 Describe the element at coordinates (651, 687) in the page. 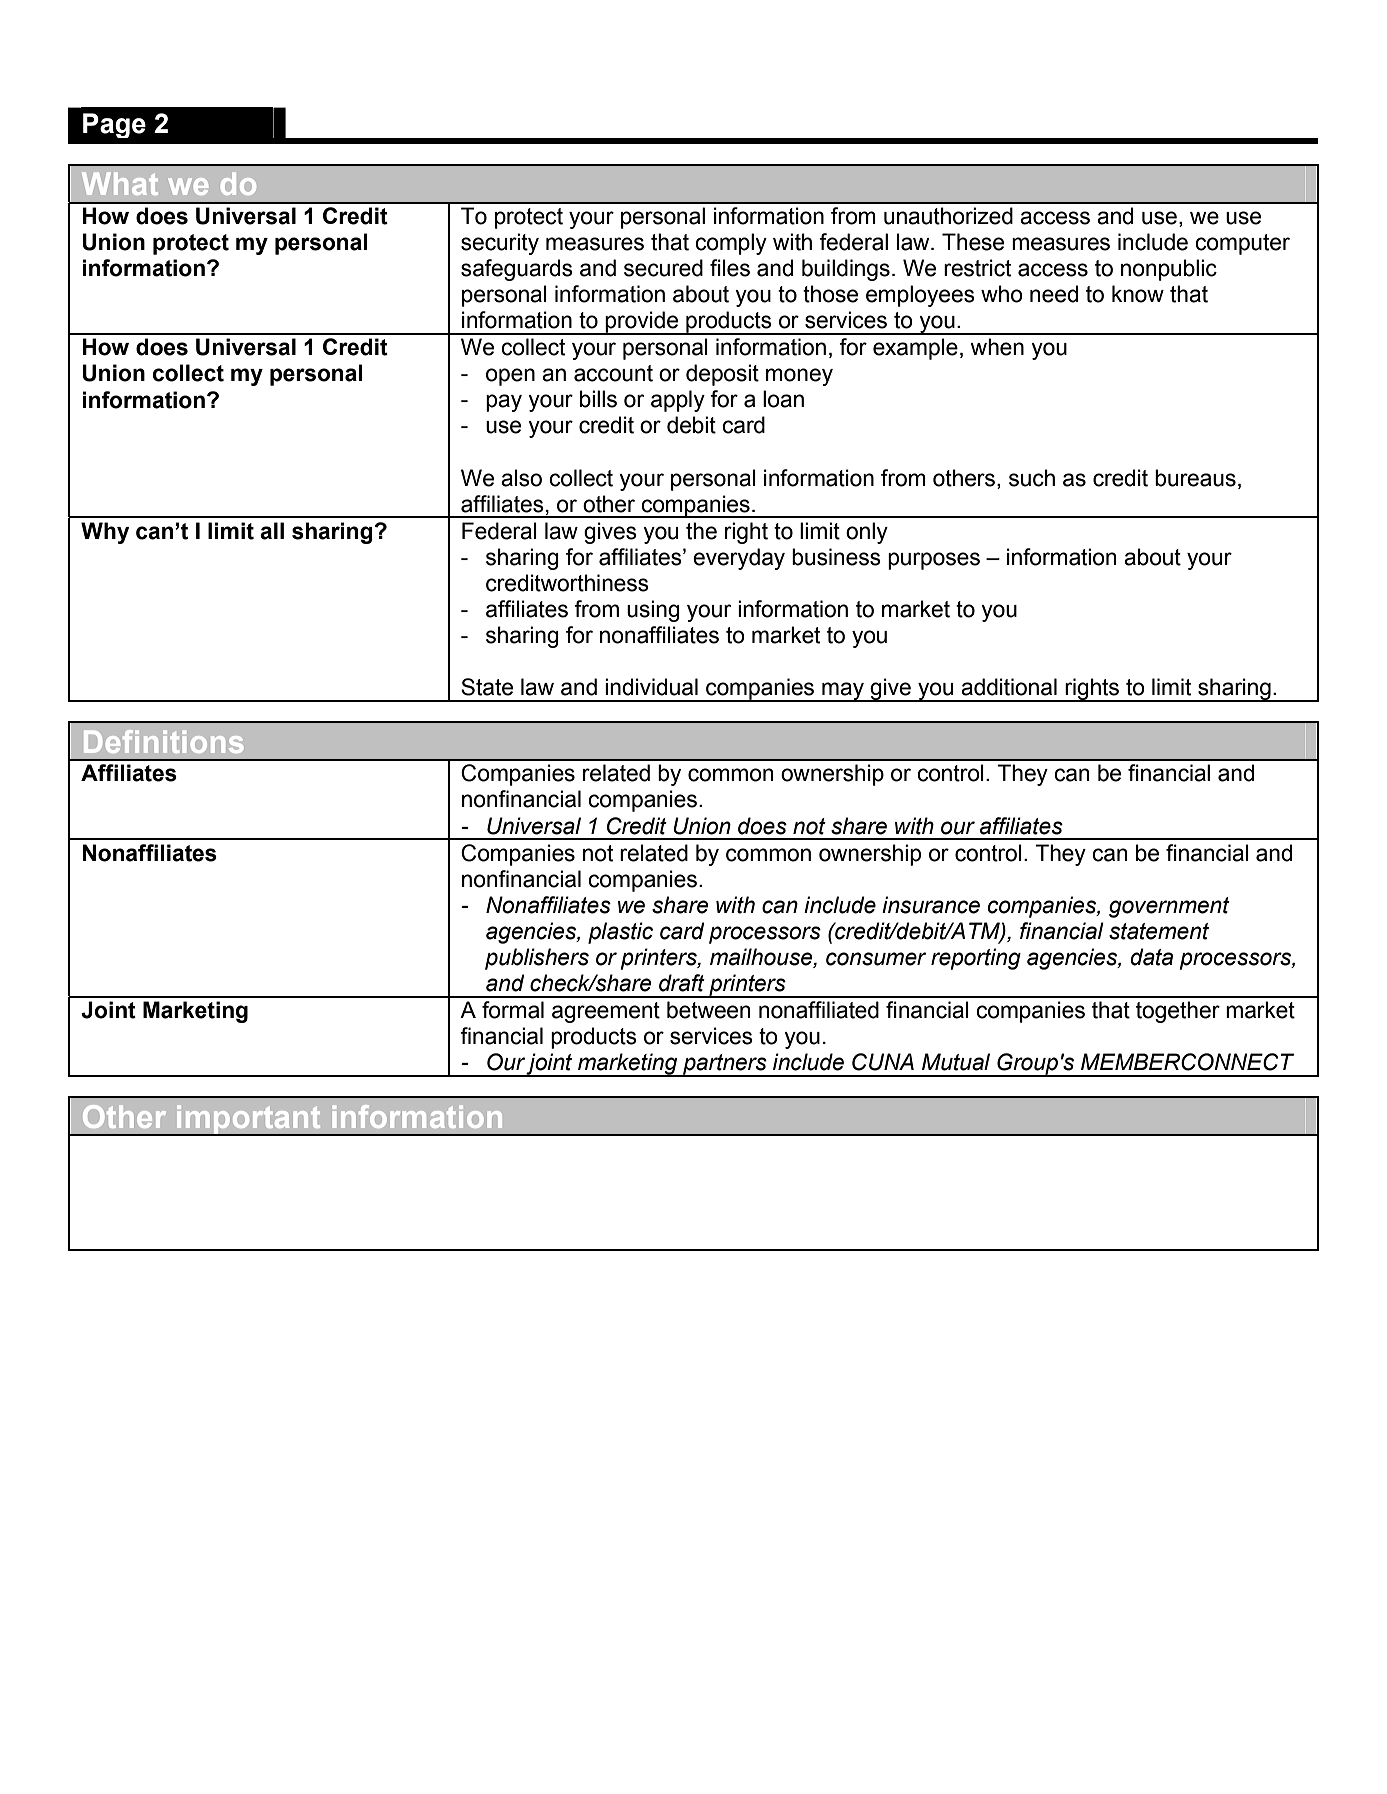

I see `individual` at that location.
